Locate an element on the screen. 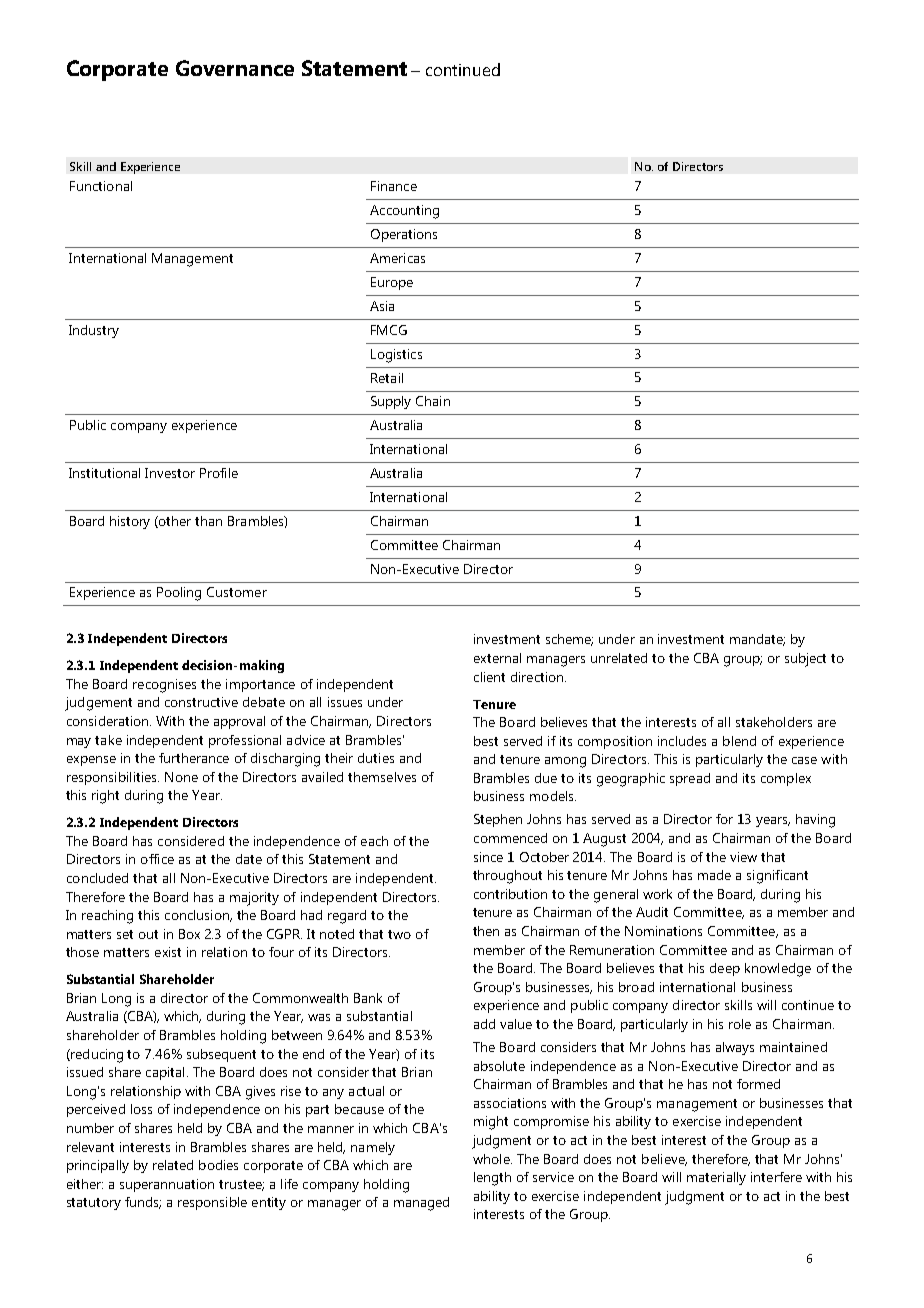 The image size is (924, 1308). Finance is located at coordinates (394, 186).
